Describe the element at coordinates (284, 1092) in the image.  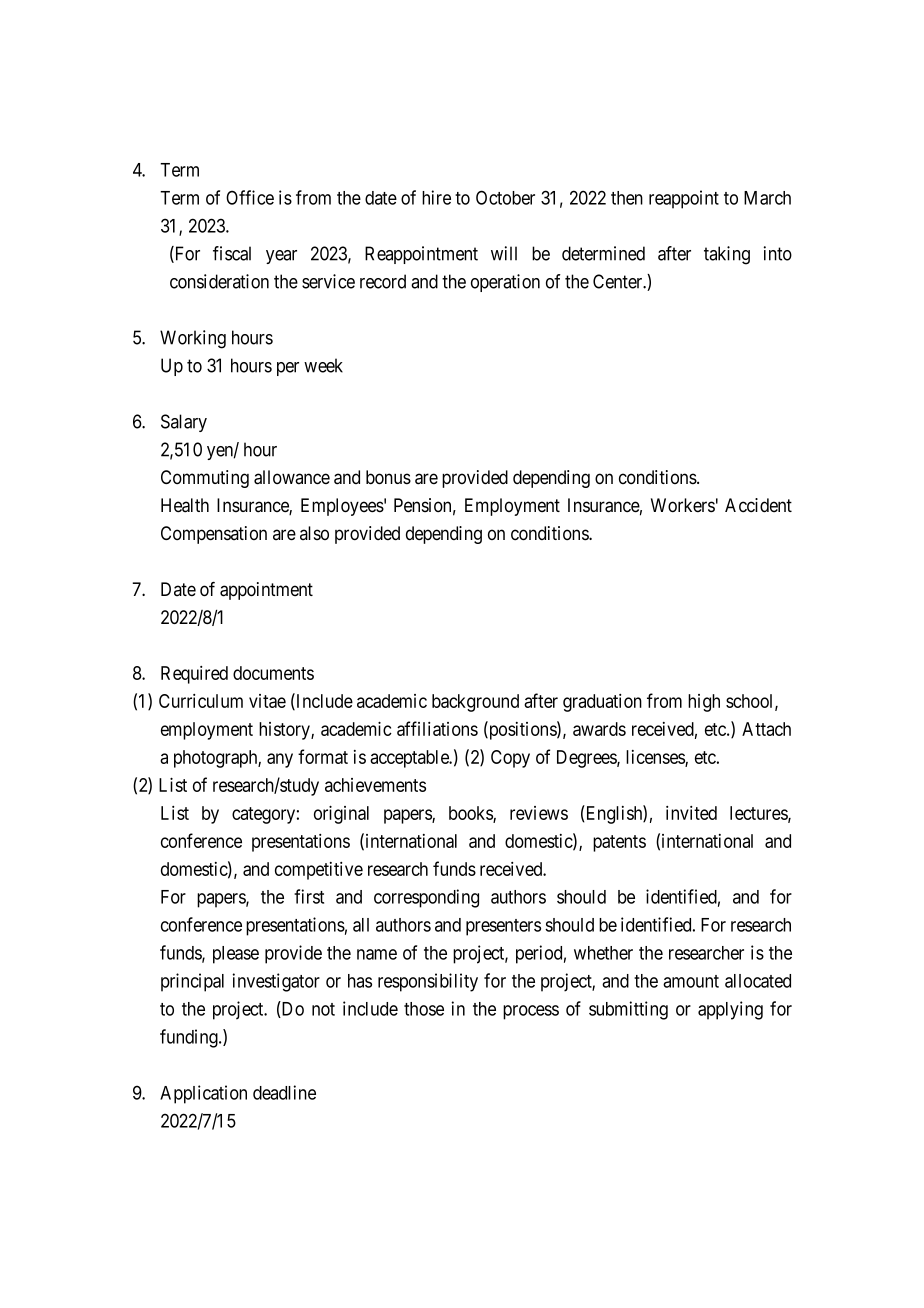
I see `deadline` at that location.
